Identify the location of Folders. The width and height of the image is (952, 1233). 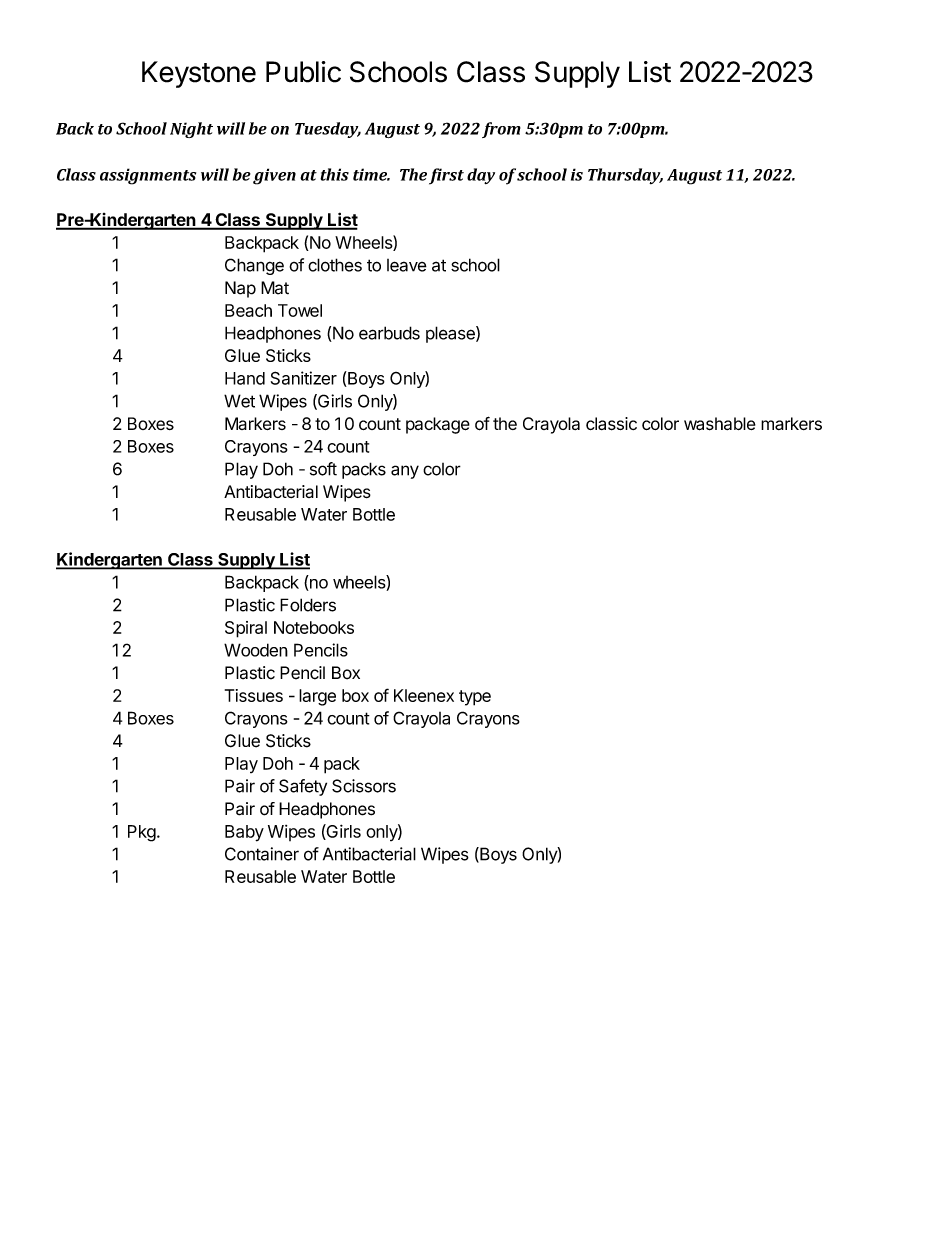
(308, 605).
